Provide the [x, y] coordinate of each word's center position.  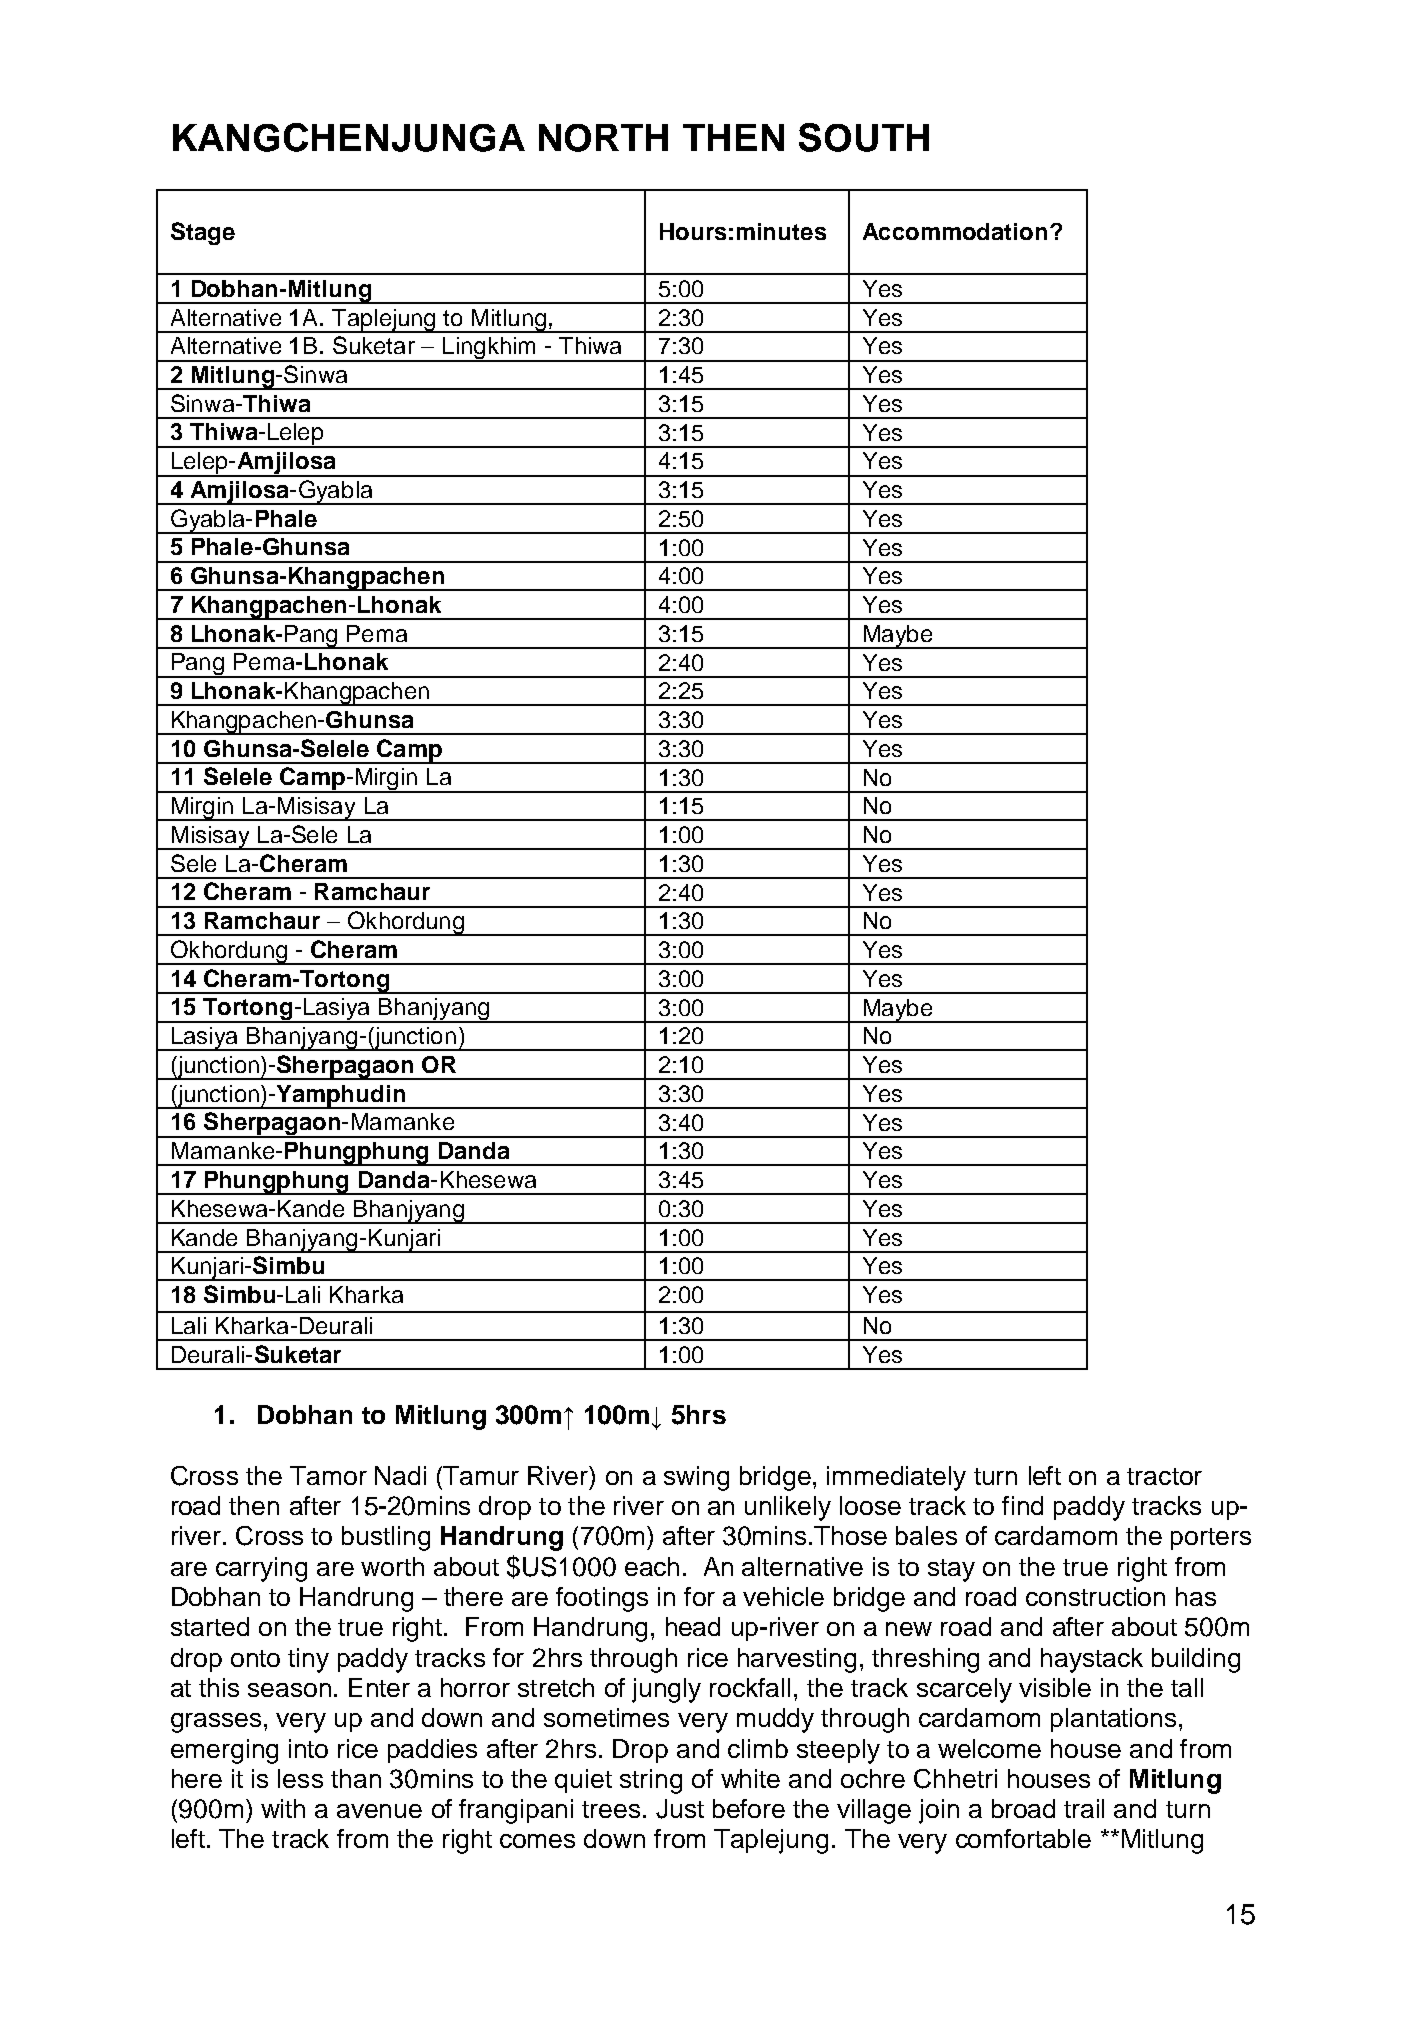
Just [680, 1809]
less [300, 1778]
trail [1084, 1808]
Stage [203, 233]
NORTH [603, 138]
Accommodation [955, 231]
